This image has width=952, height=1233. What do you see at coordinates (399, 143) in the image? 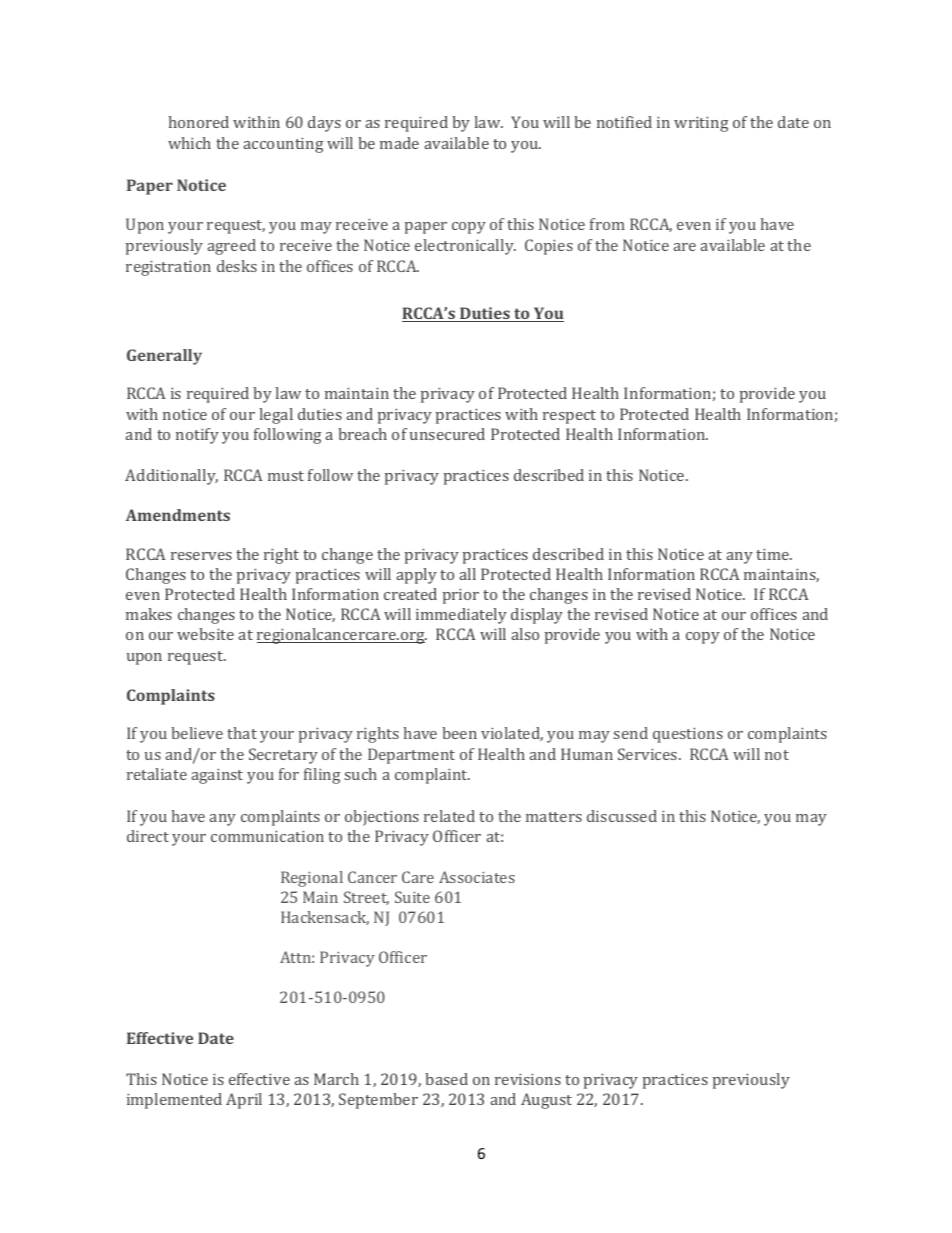
I see `made` at bounding box center [399, 143].
